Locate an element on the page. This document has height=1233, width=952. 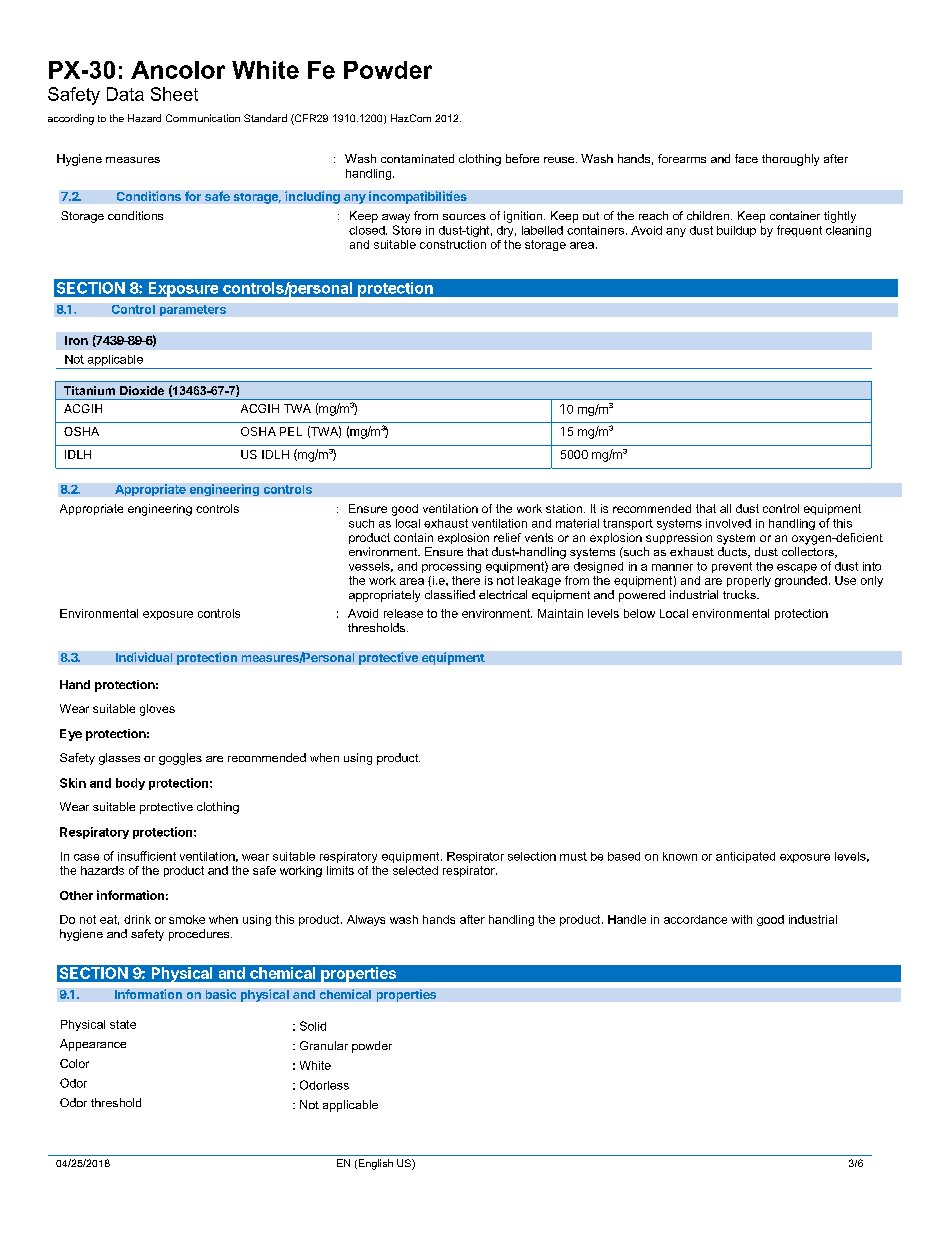
all is located at coordinates (725, 508).
